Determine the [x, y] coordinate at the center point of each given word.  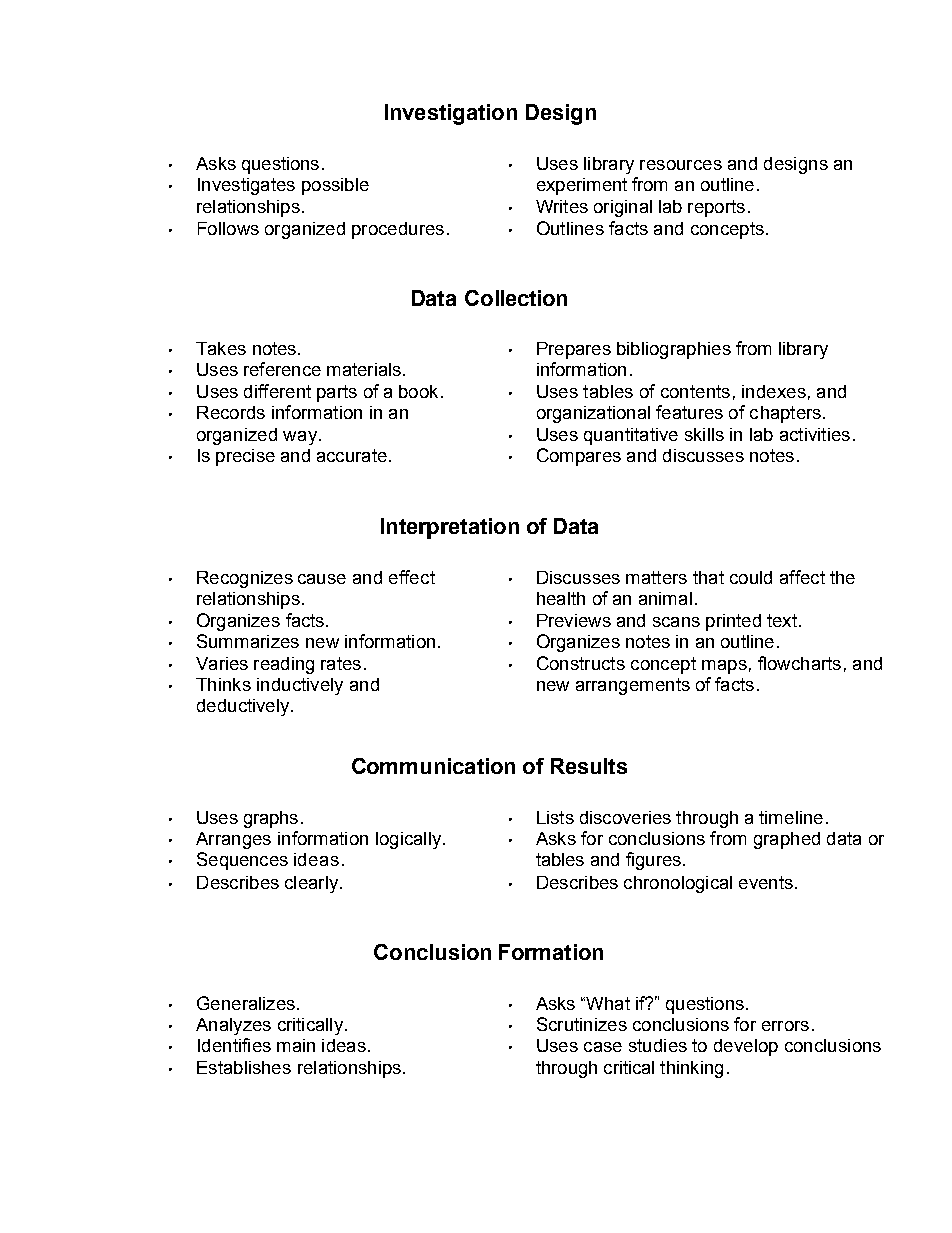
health [561, 598]
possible [335, 186]
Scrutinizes [582, 1024]
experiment [582, 186]
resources [681, 165]
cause [322, 579]
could [751, 577]
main [296, 1045]
